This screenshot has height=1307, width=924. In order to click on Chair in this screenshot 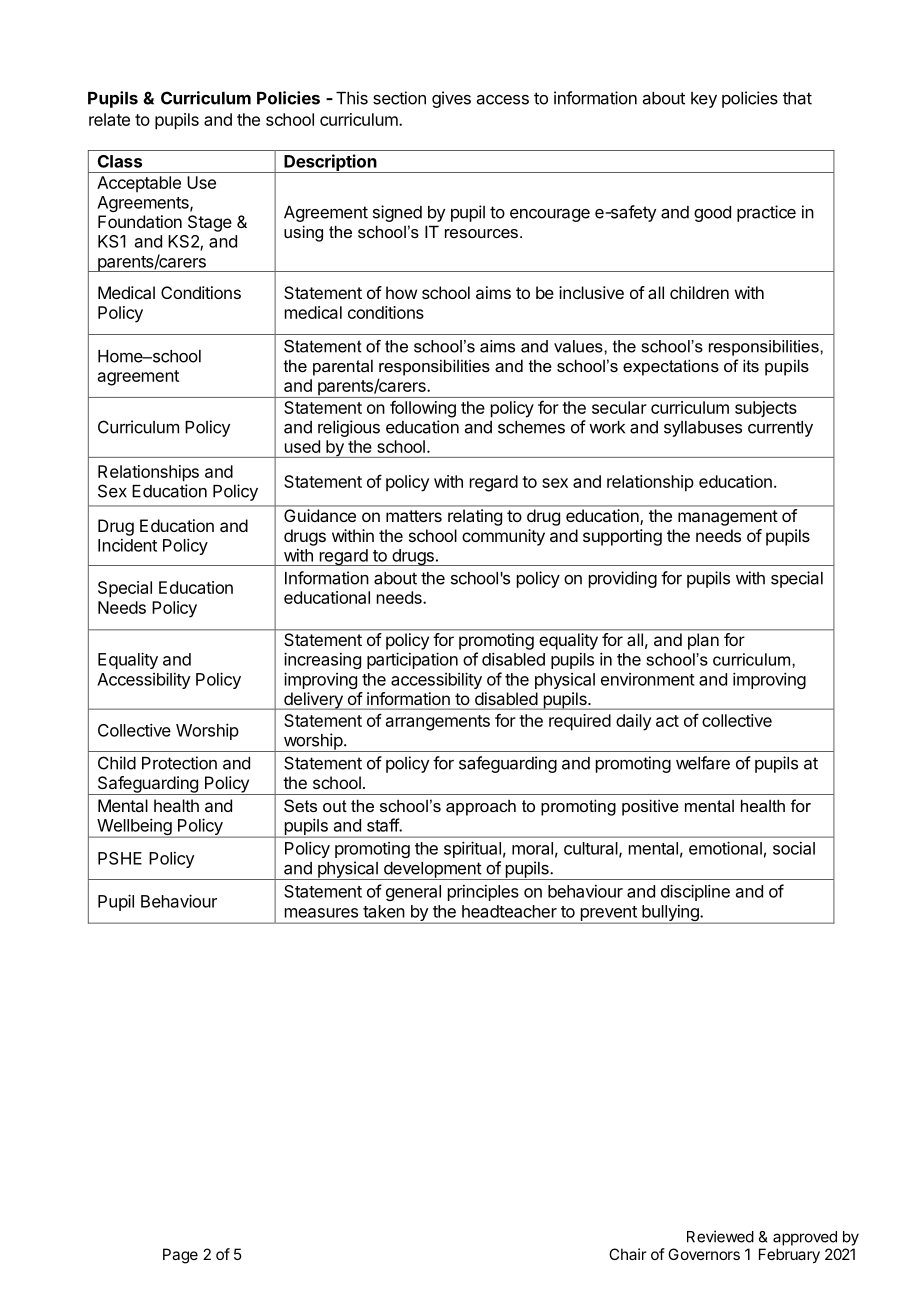, I will do `click(628, 1254)`.
